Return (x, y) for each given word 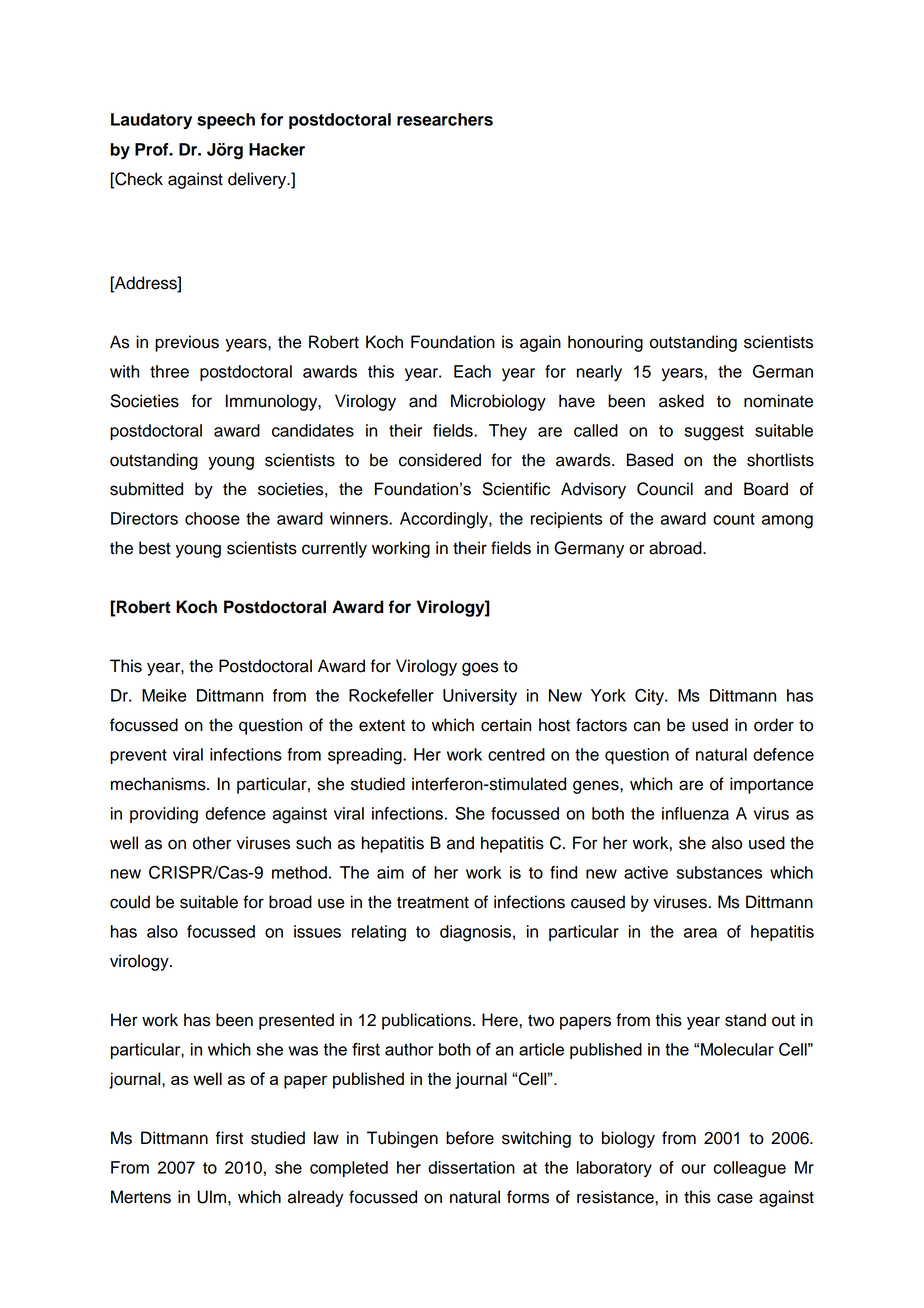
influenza (695, 813)
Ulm (211, 1197)
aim (390, 872)
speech (226, 121)
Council (665, 489)
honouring (605, 343)
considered (440, 460)
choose (212, 518)
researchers (445, 119)
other (212, 843)
